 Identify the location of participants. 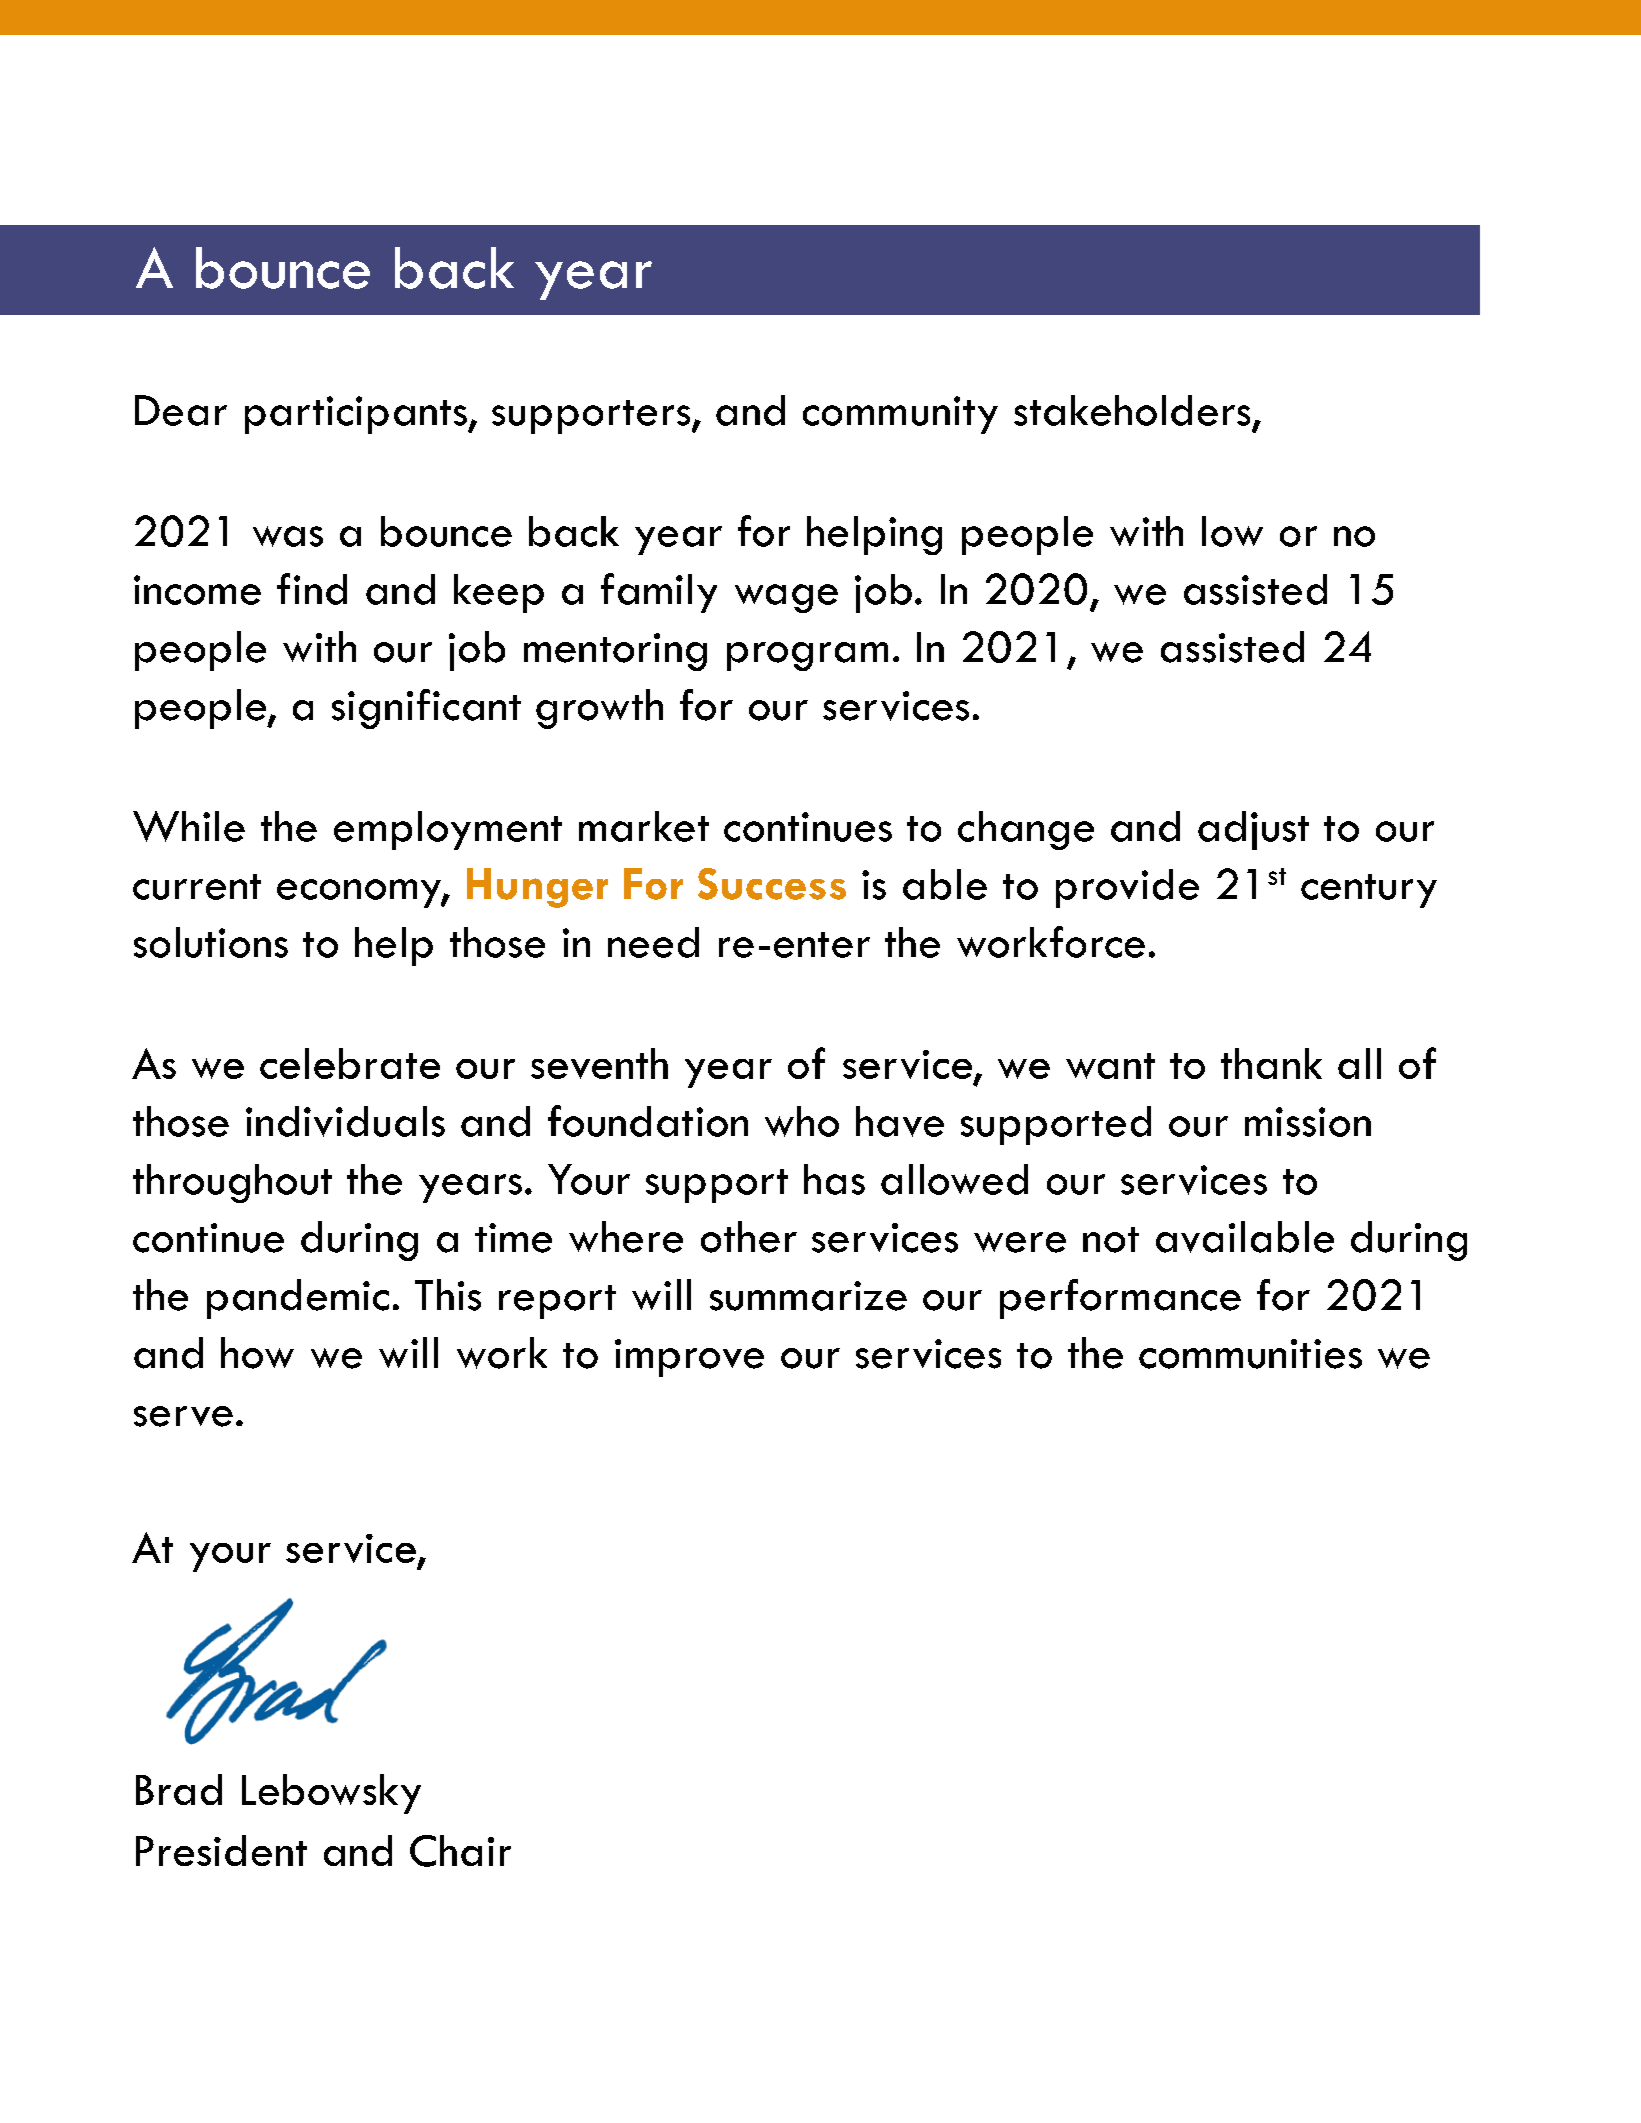
(357, 415).
